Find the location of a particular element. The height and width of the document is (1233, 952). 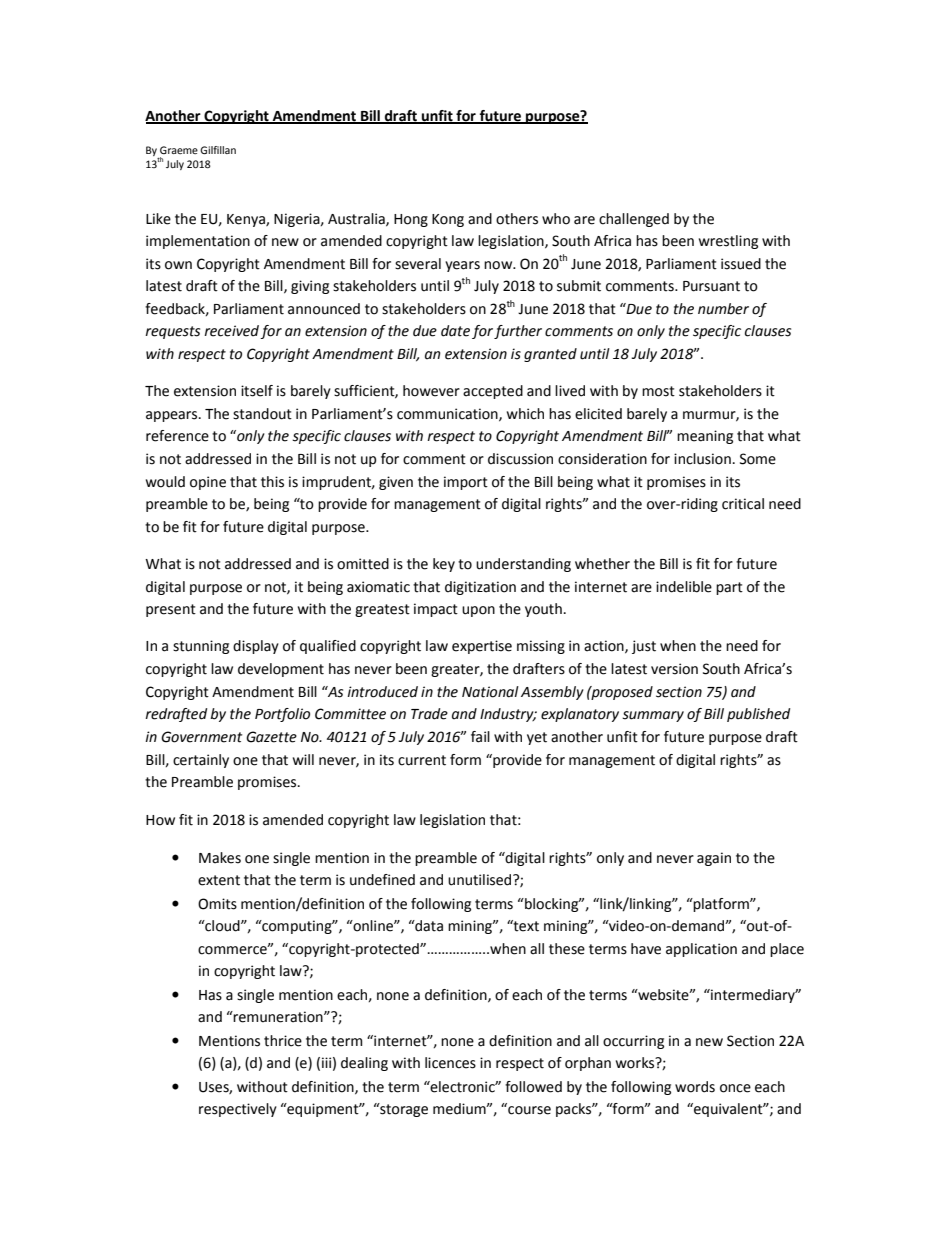

meaning is located at coordinates (705, 437).
